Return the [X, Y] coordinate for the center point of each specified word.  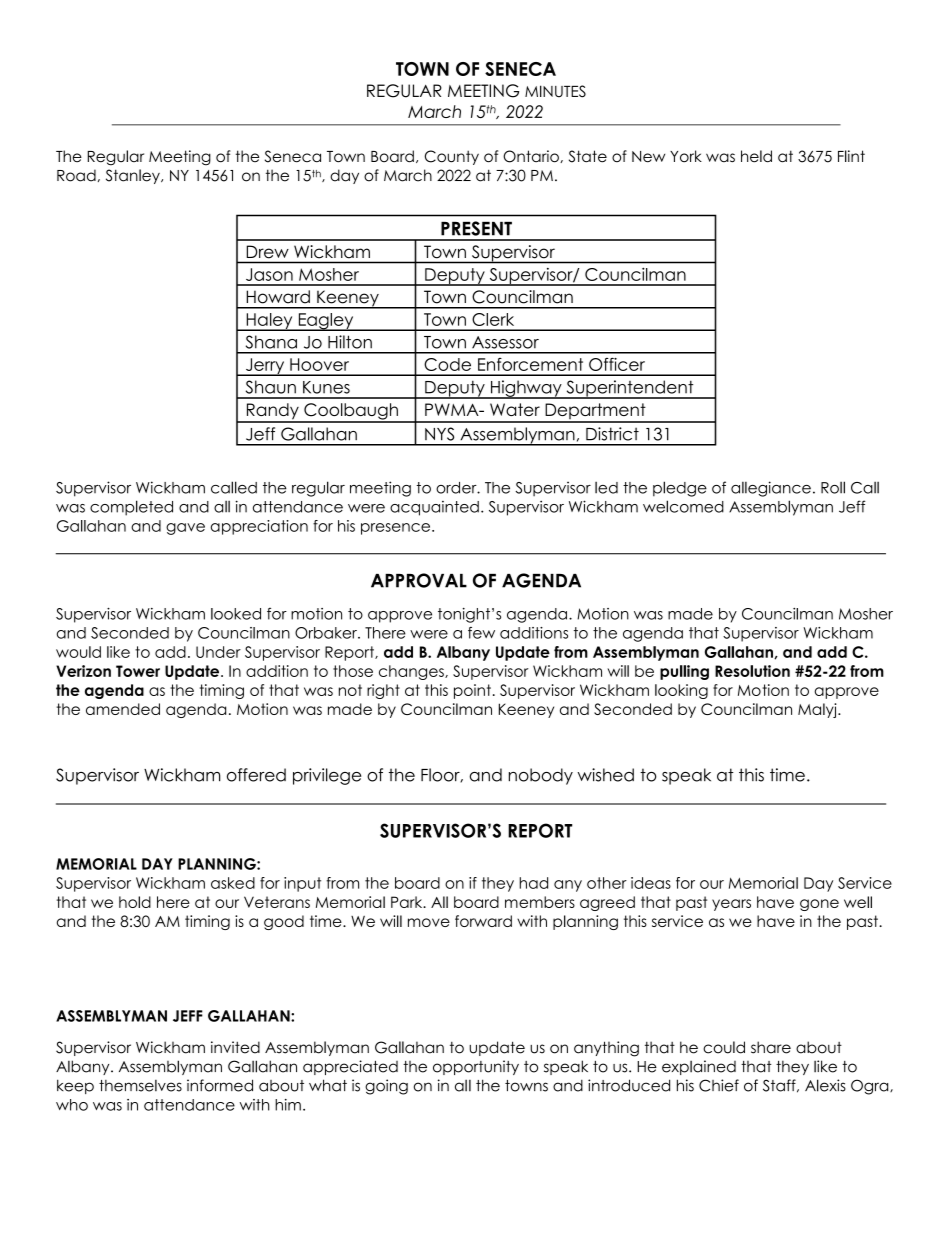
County [452, 157]
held [756, 156]
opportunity [476, 1067]
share [771, 1047]
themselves [140, 1086]
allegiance [771, 489]
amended [123, 709]
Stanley [134, 176]
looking [681, 691]
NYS [439, 434]
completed [131, 508]
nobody [541, 776]
